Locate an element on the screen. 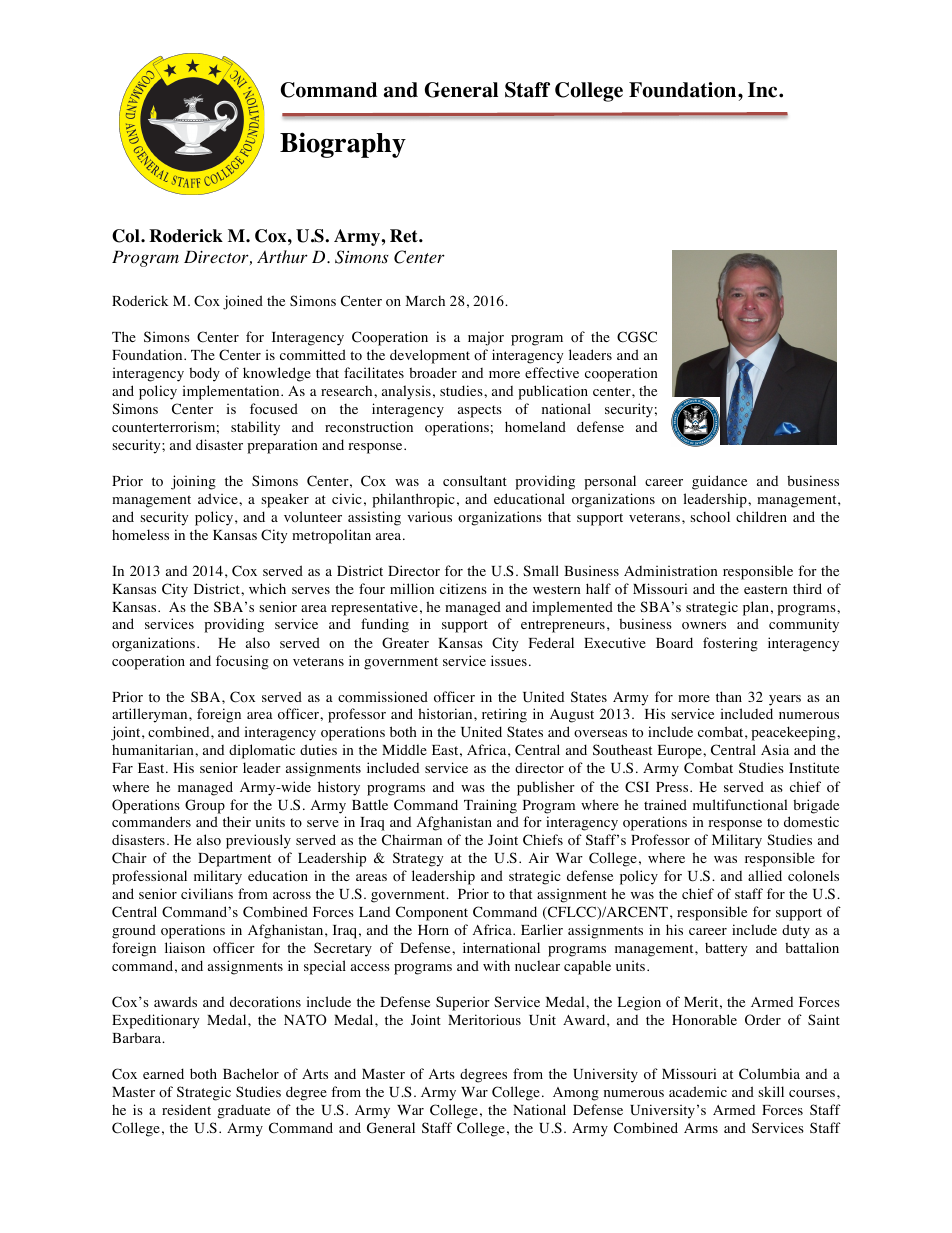 The width and height of the screenshot is (952, 1233). resident is located at coordinates (186, 1109).
